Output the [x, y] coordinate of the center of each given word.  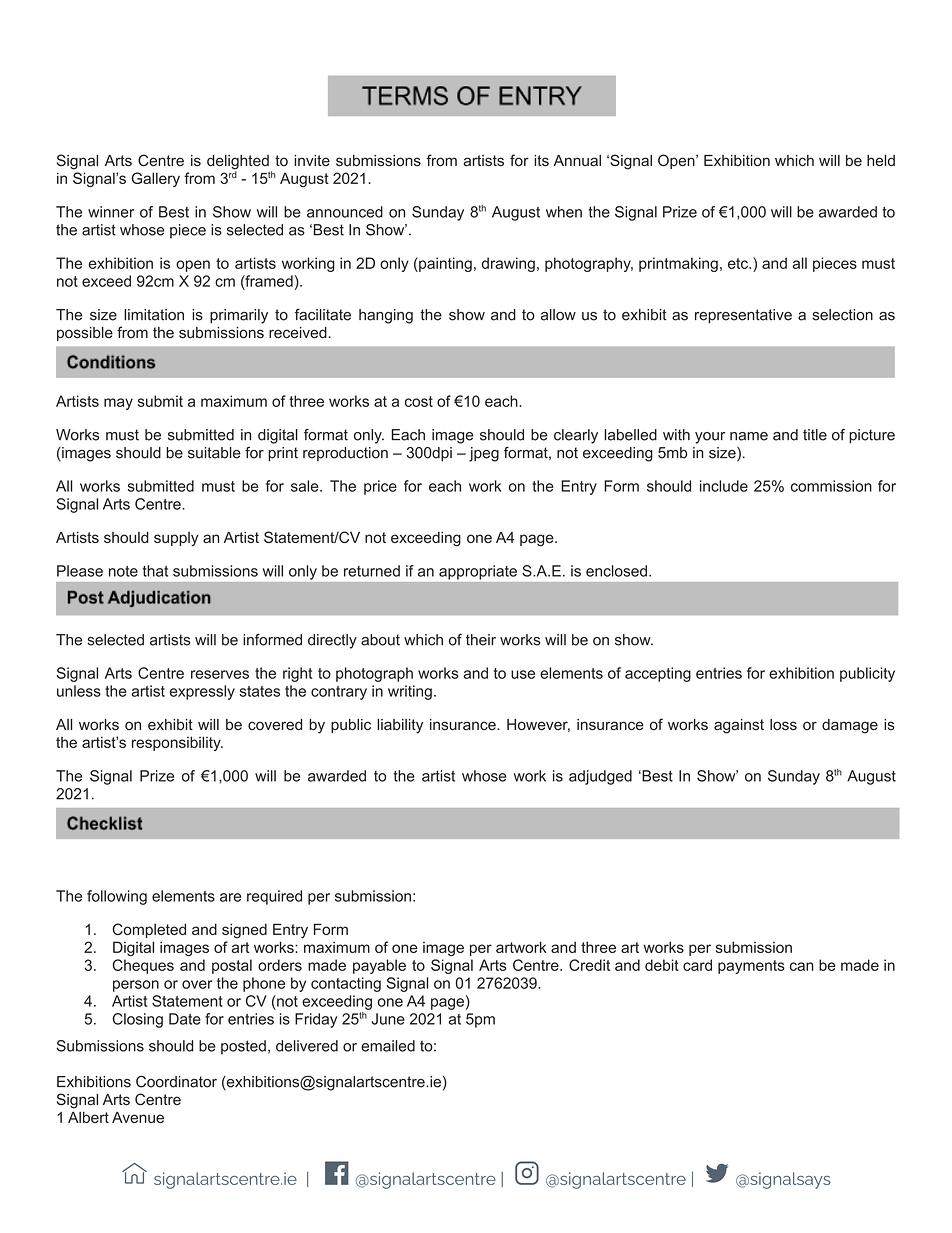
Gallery [155, 179]
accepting [658, 674]
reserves [220, 674]
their [481, 640]
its [541, 161]
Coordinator [176, 1081]
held [881, 161]
